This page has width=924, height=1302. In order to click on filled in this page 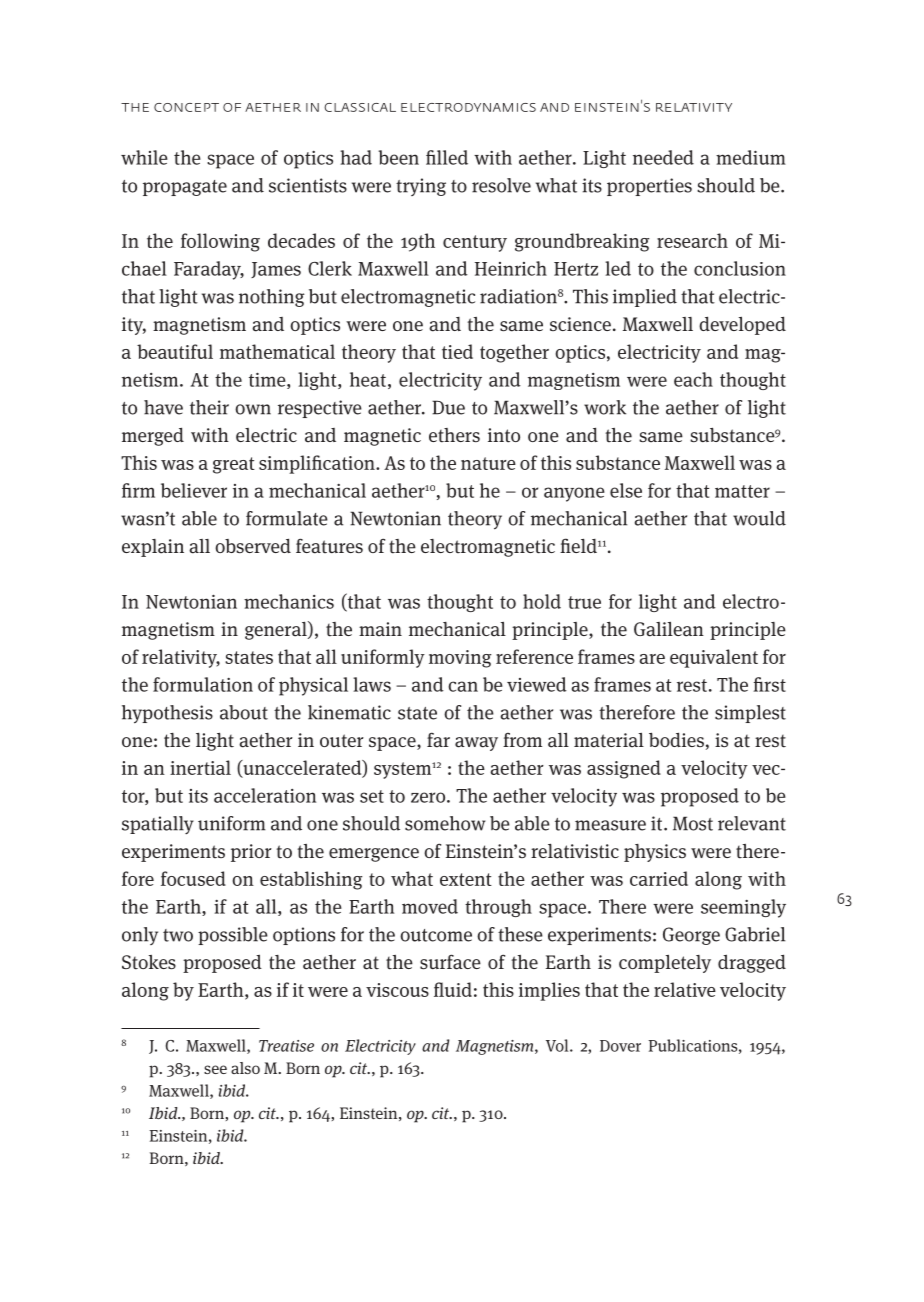, I will do `click(447, 157)`.
